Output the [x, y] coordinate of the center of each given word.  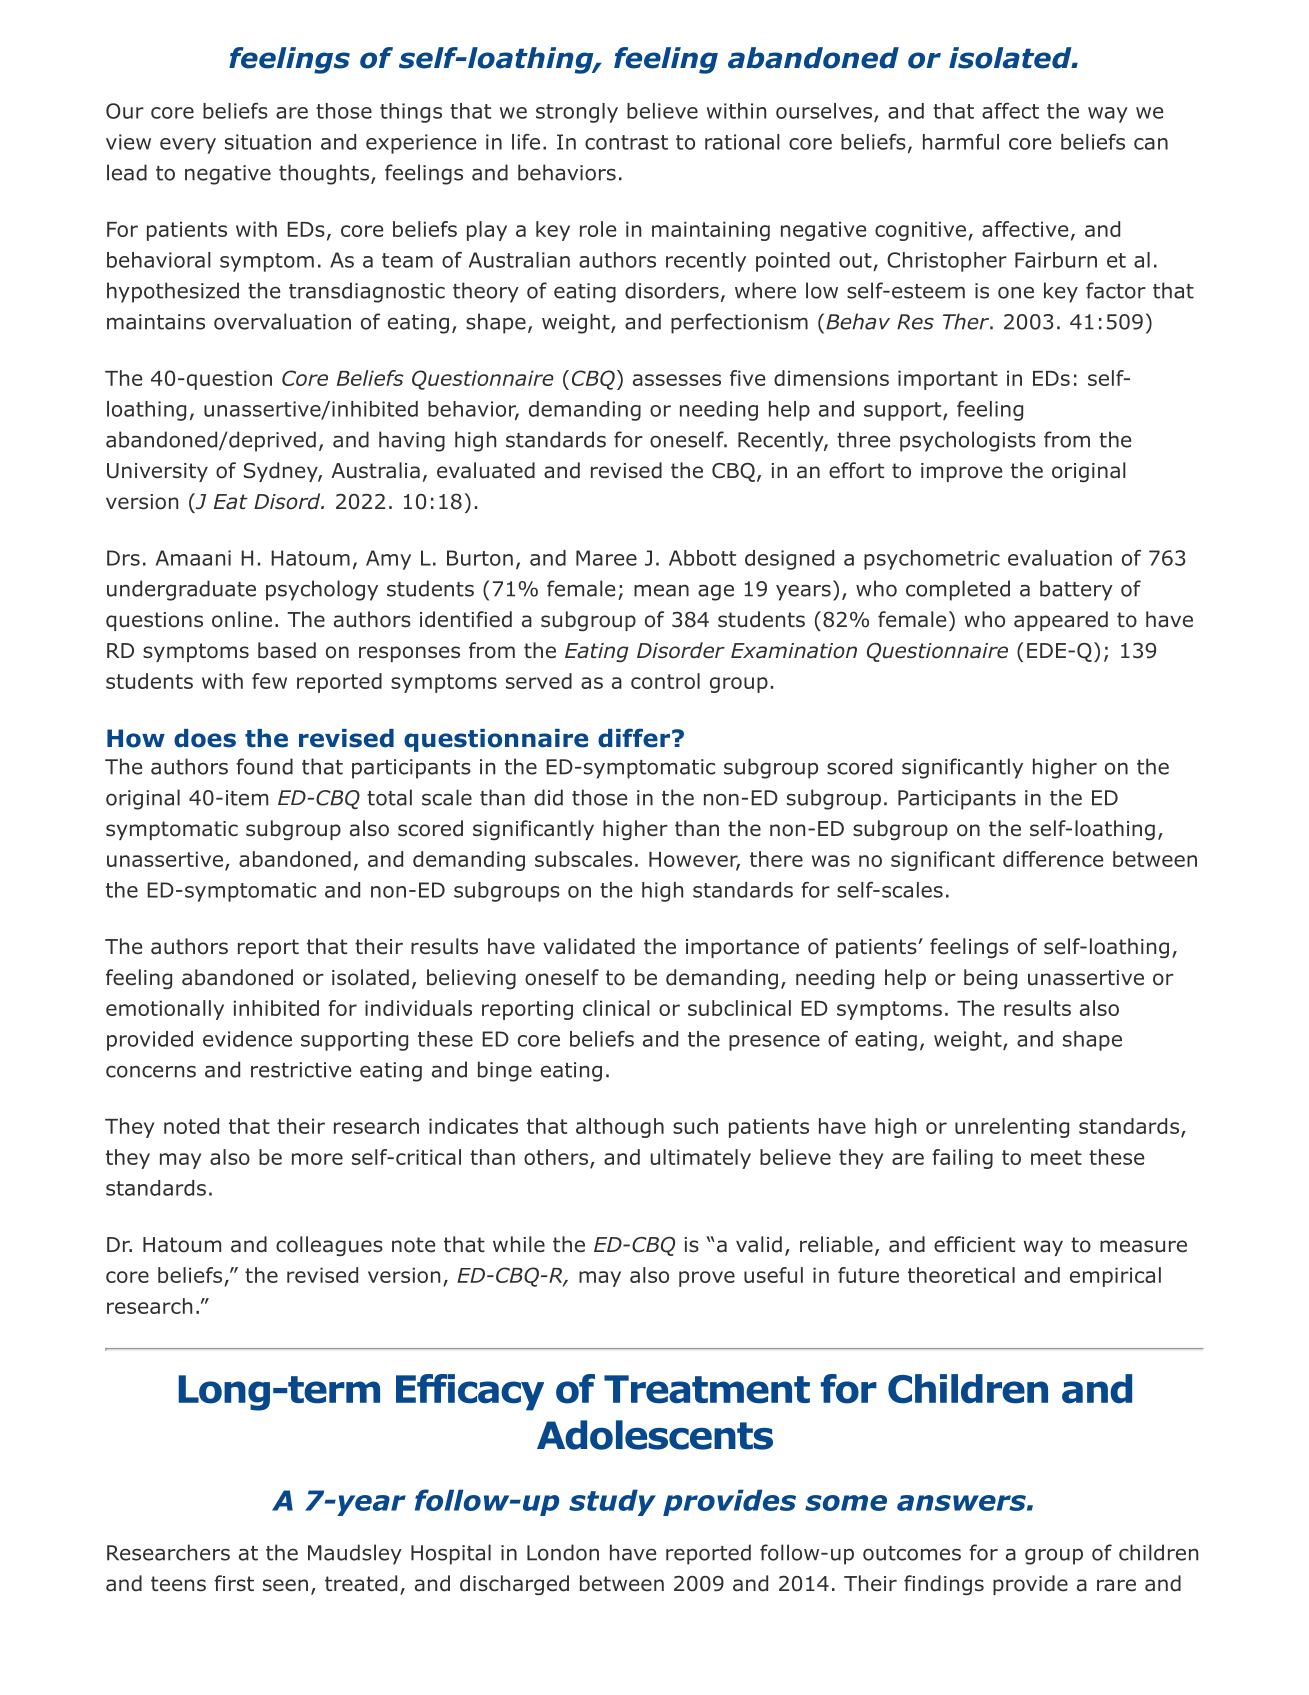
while [519, 1244]
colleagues [329, 1246]
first [234, 1583]
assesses [677, 380]
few [269, 681]
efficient [974, 1244]
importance [742, 948]
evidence [247, 1039]
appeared [1061, 621]
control [665, 681]
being [990, 979]
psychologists [968, 441]
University [157, 472]
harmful [961, 142]
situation [268, 142]
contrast [626, 142]
